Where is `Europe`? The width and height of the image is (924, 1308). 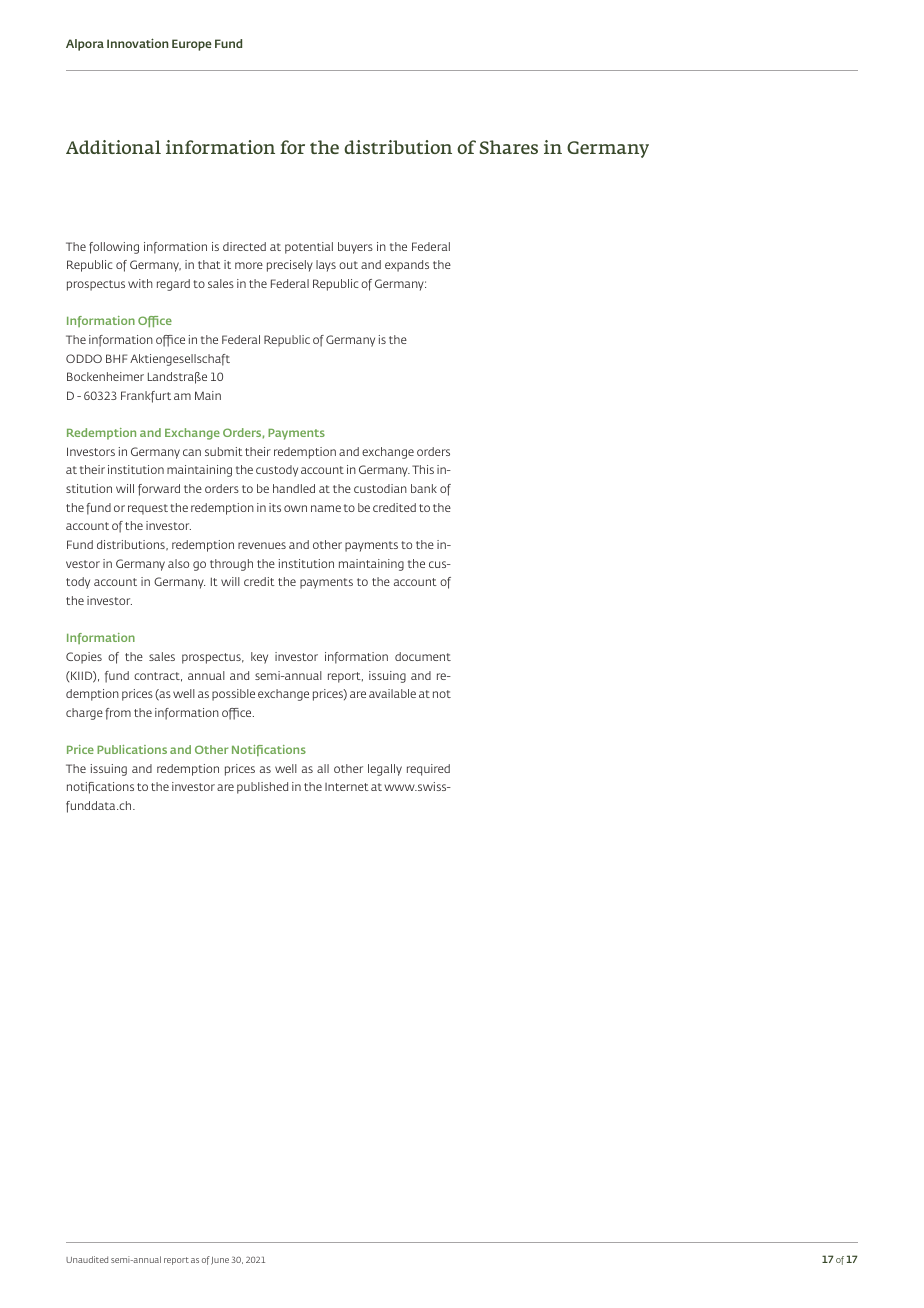 Europe is located at coordinates (192, 45).
